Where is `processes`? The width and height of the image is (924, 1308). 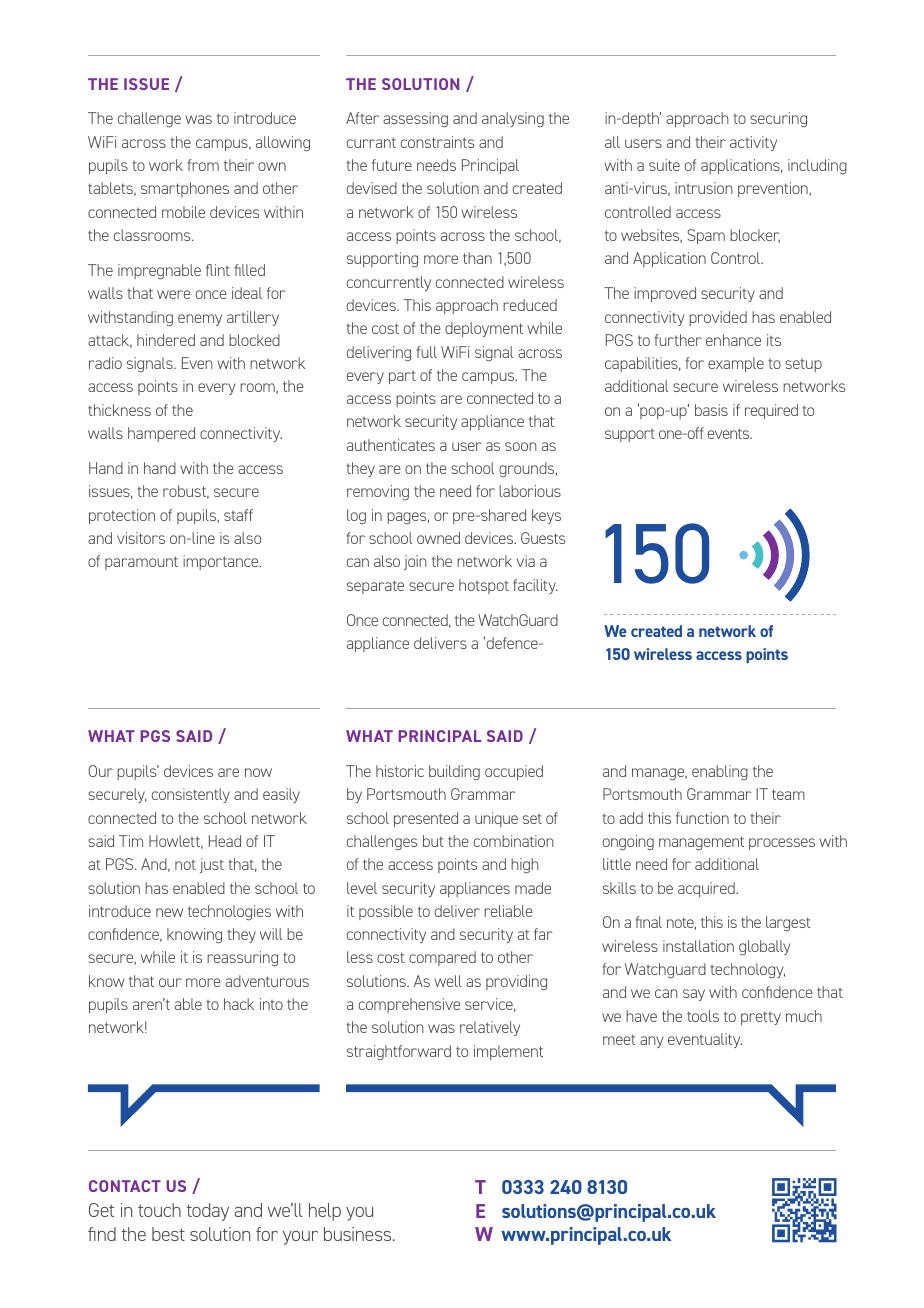 processes is located at coordinates (782, 844).
